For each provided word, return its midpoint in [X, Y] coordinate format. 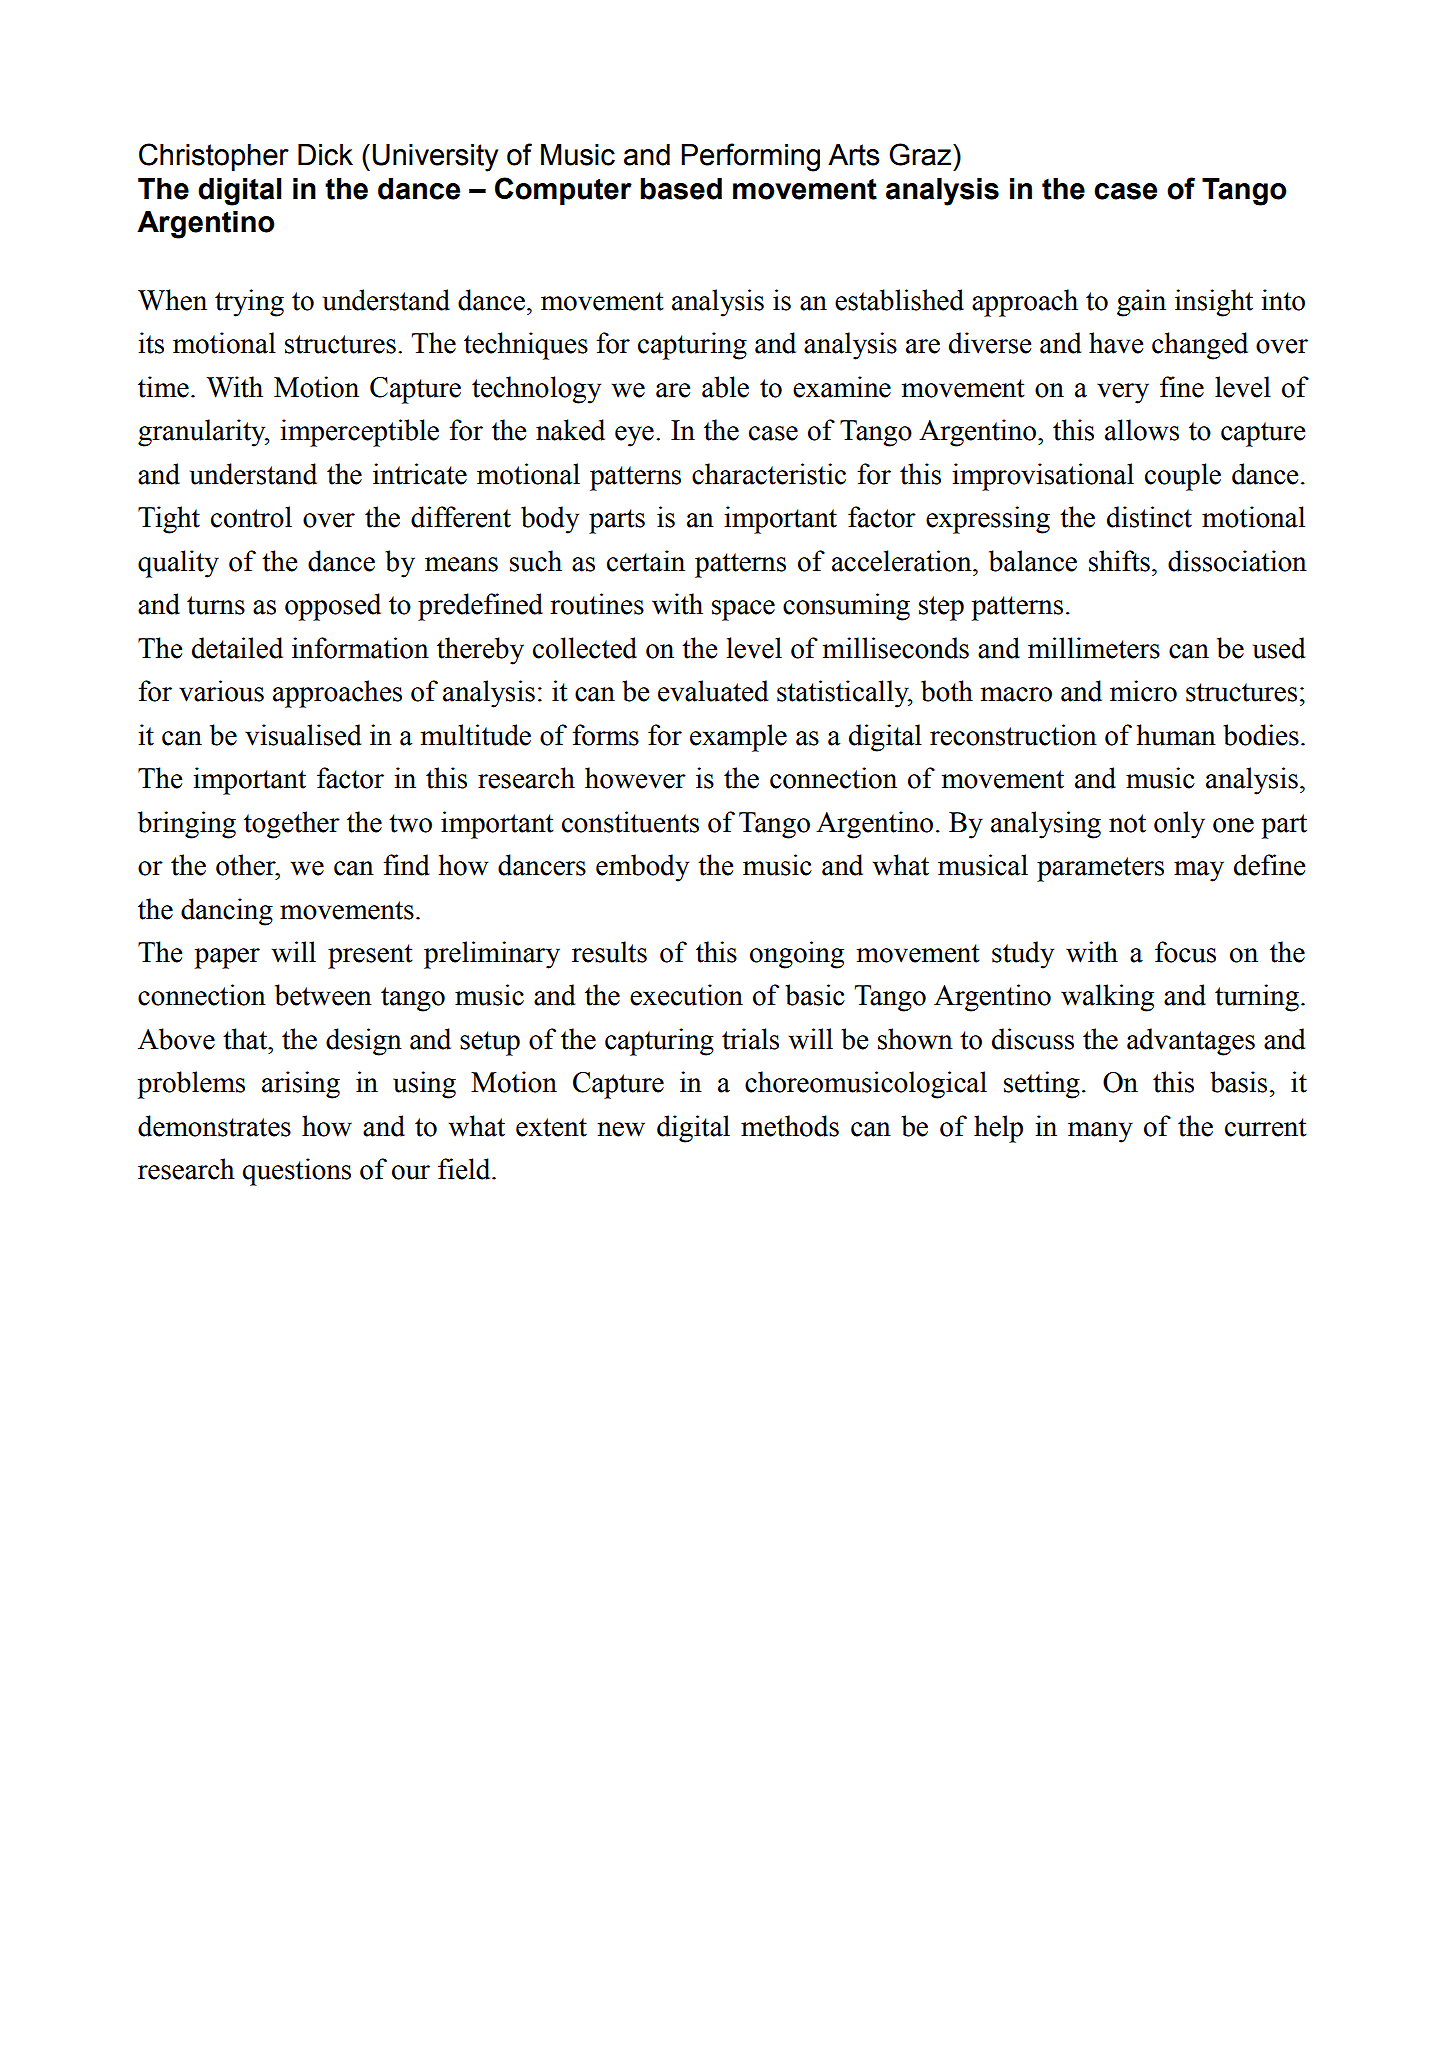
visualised [303, 735]
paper [227, 958]
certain [646, 561]
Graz [921, 154]
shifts [1119, 561]
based [681, 189]
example [738, 738]
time [163, 387]
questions [297, 1172]
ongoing [797, 955]
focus [1185, 952]
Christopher [214, 157]
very [1123, 393]
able [725, 387]
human [1176, 735]
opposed [333, 607]
